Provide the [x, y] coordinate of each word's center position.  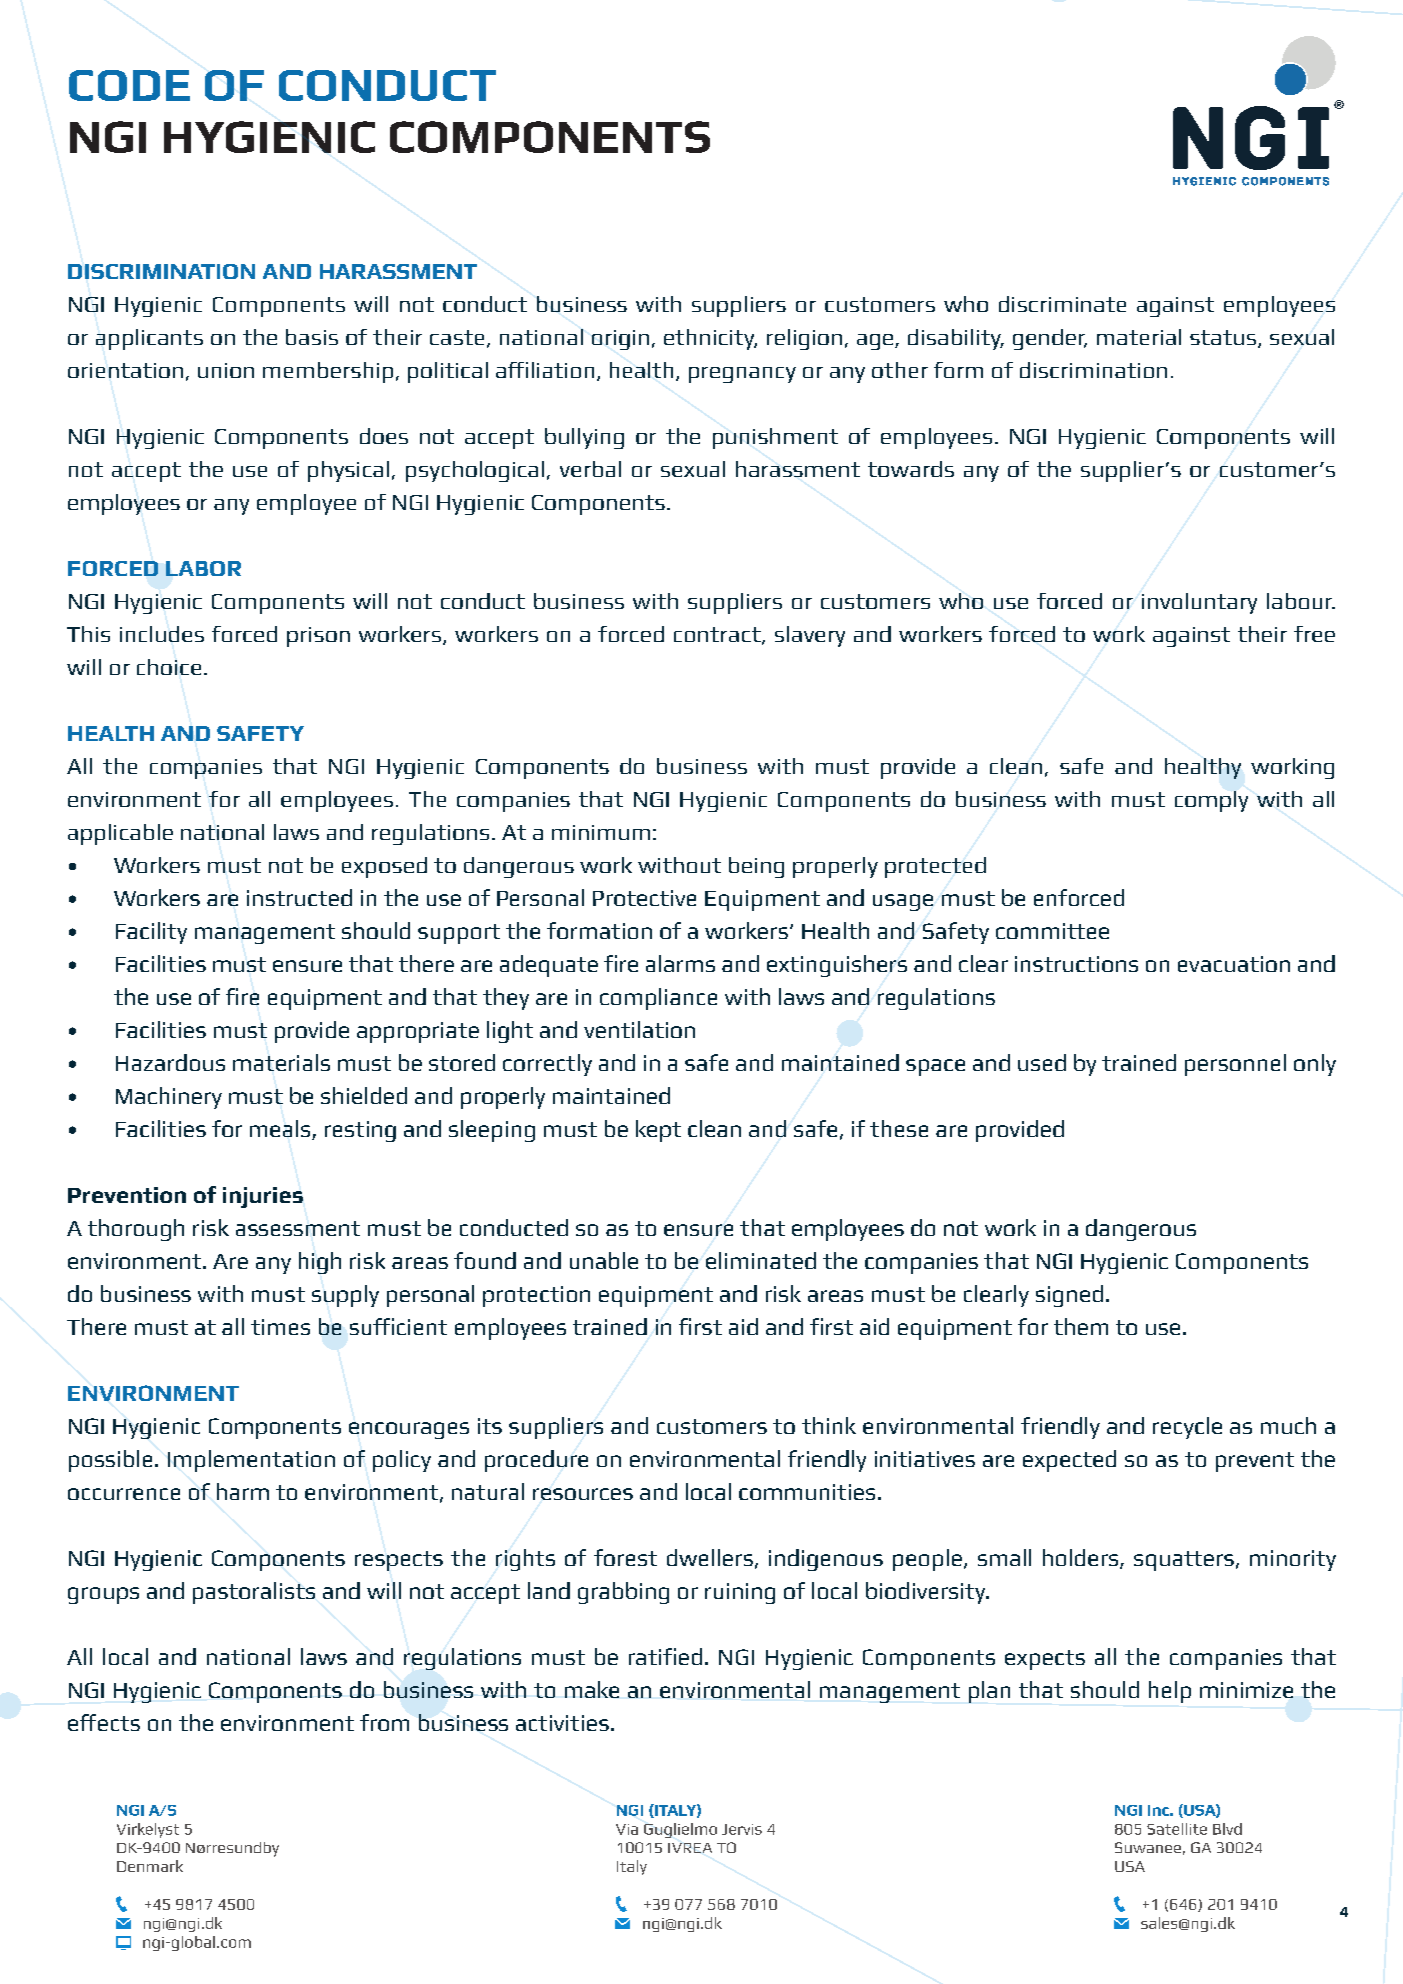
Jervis [742, 1829]
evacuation [1234, 964]
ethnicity [710, 339]
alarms [680, 963]
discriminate [1062, 304]
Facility [151, 933]
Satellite [1177, 1829]
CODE [129, 85]
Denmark [150, 1866]
